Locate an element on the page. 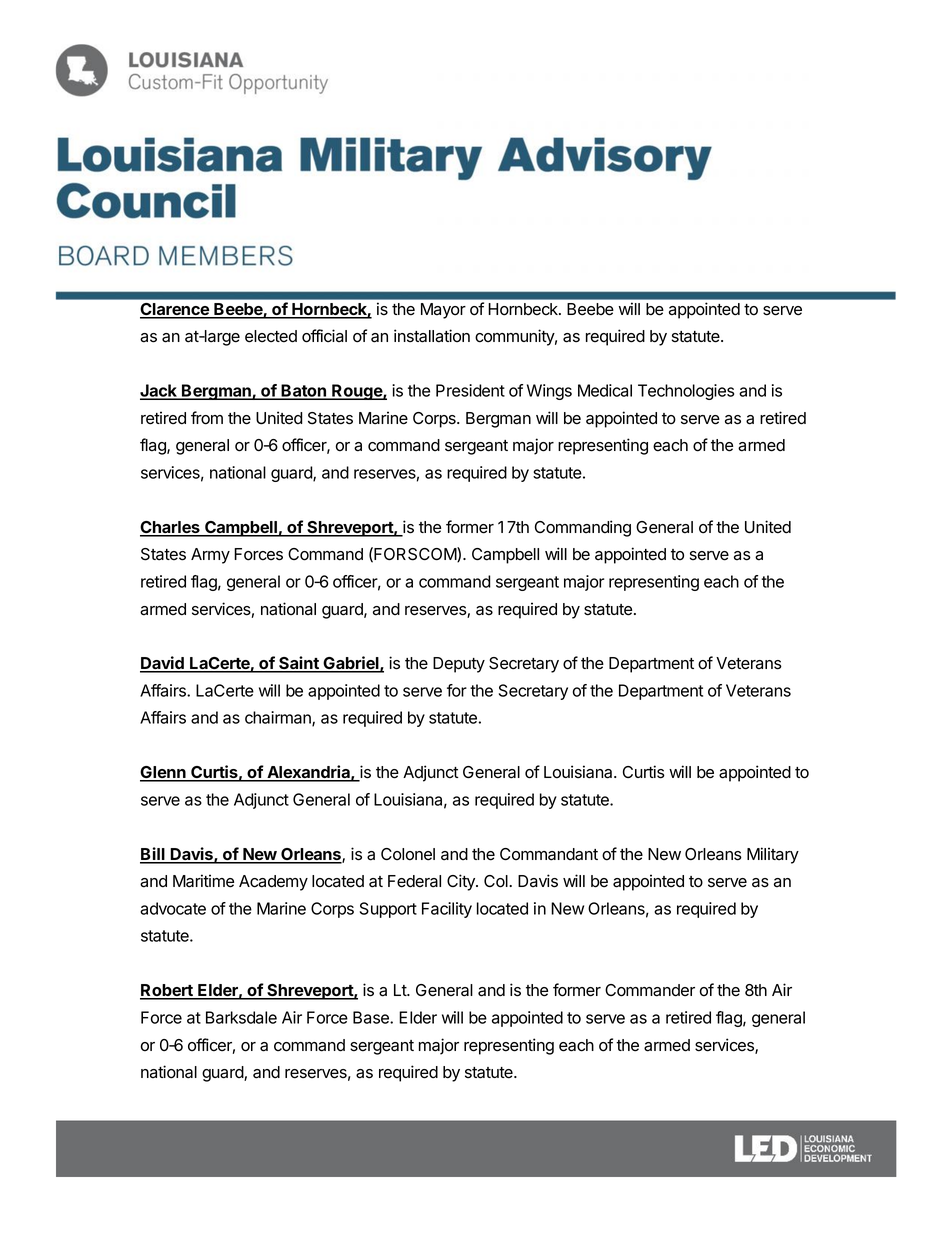 The height and width of the image is (1233, 952). Bill is located at coordinates (153, 855).
